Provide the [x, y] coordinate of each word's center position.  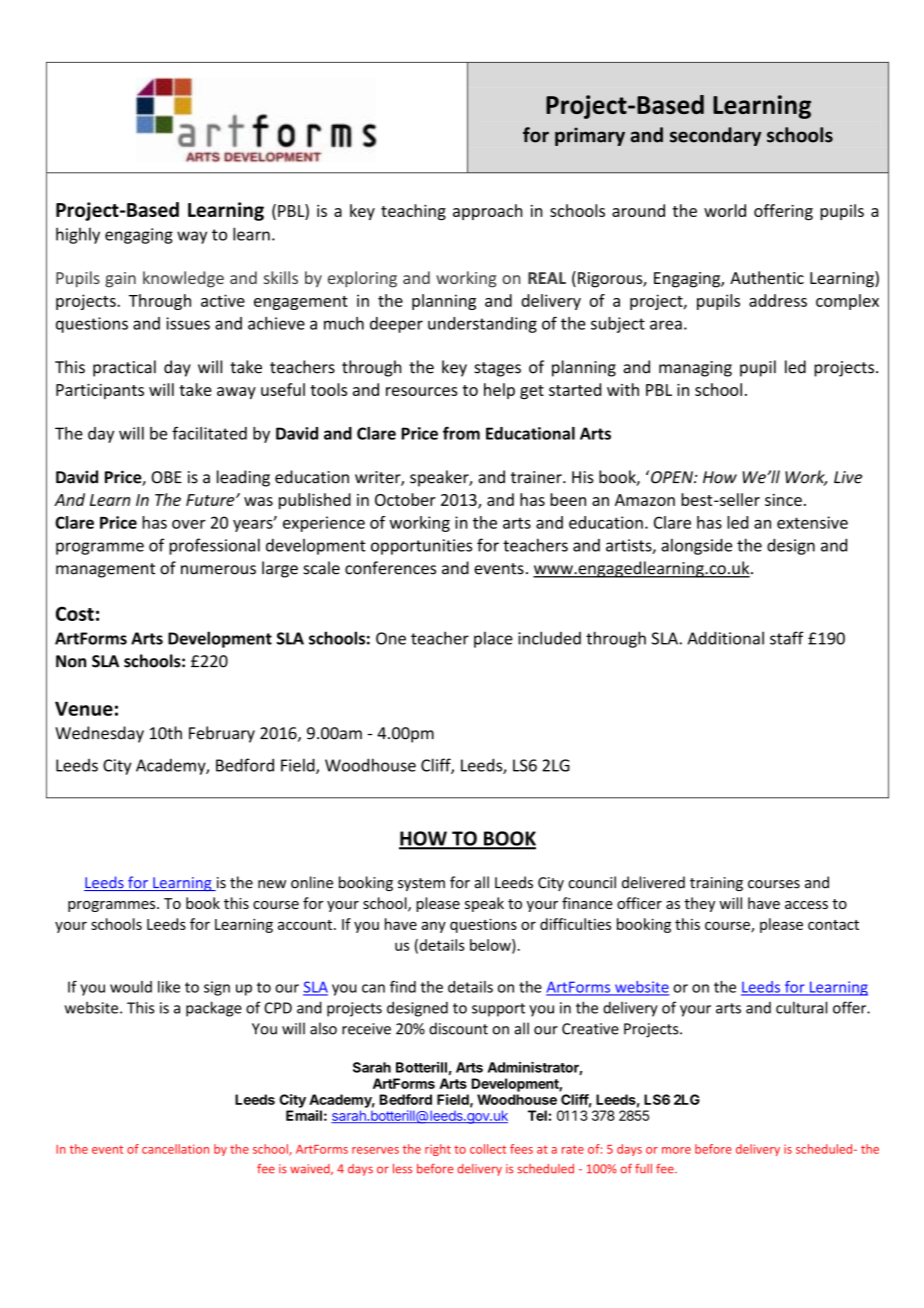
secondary [715, 136]
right [438, 1150]
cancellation [175, 1149]
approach [487, 212]
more [676, 1150]
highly [78, 235]
